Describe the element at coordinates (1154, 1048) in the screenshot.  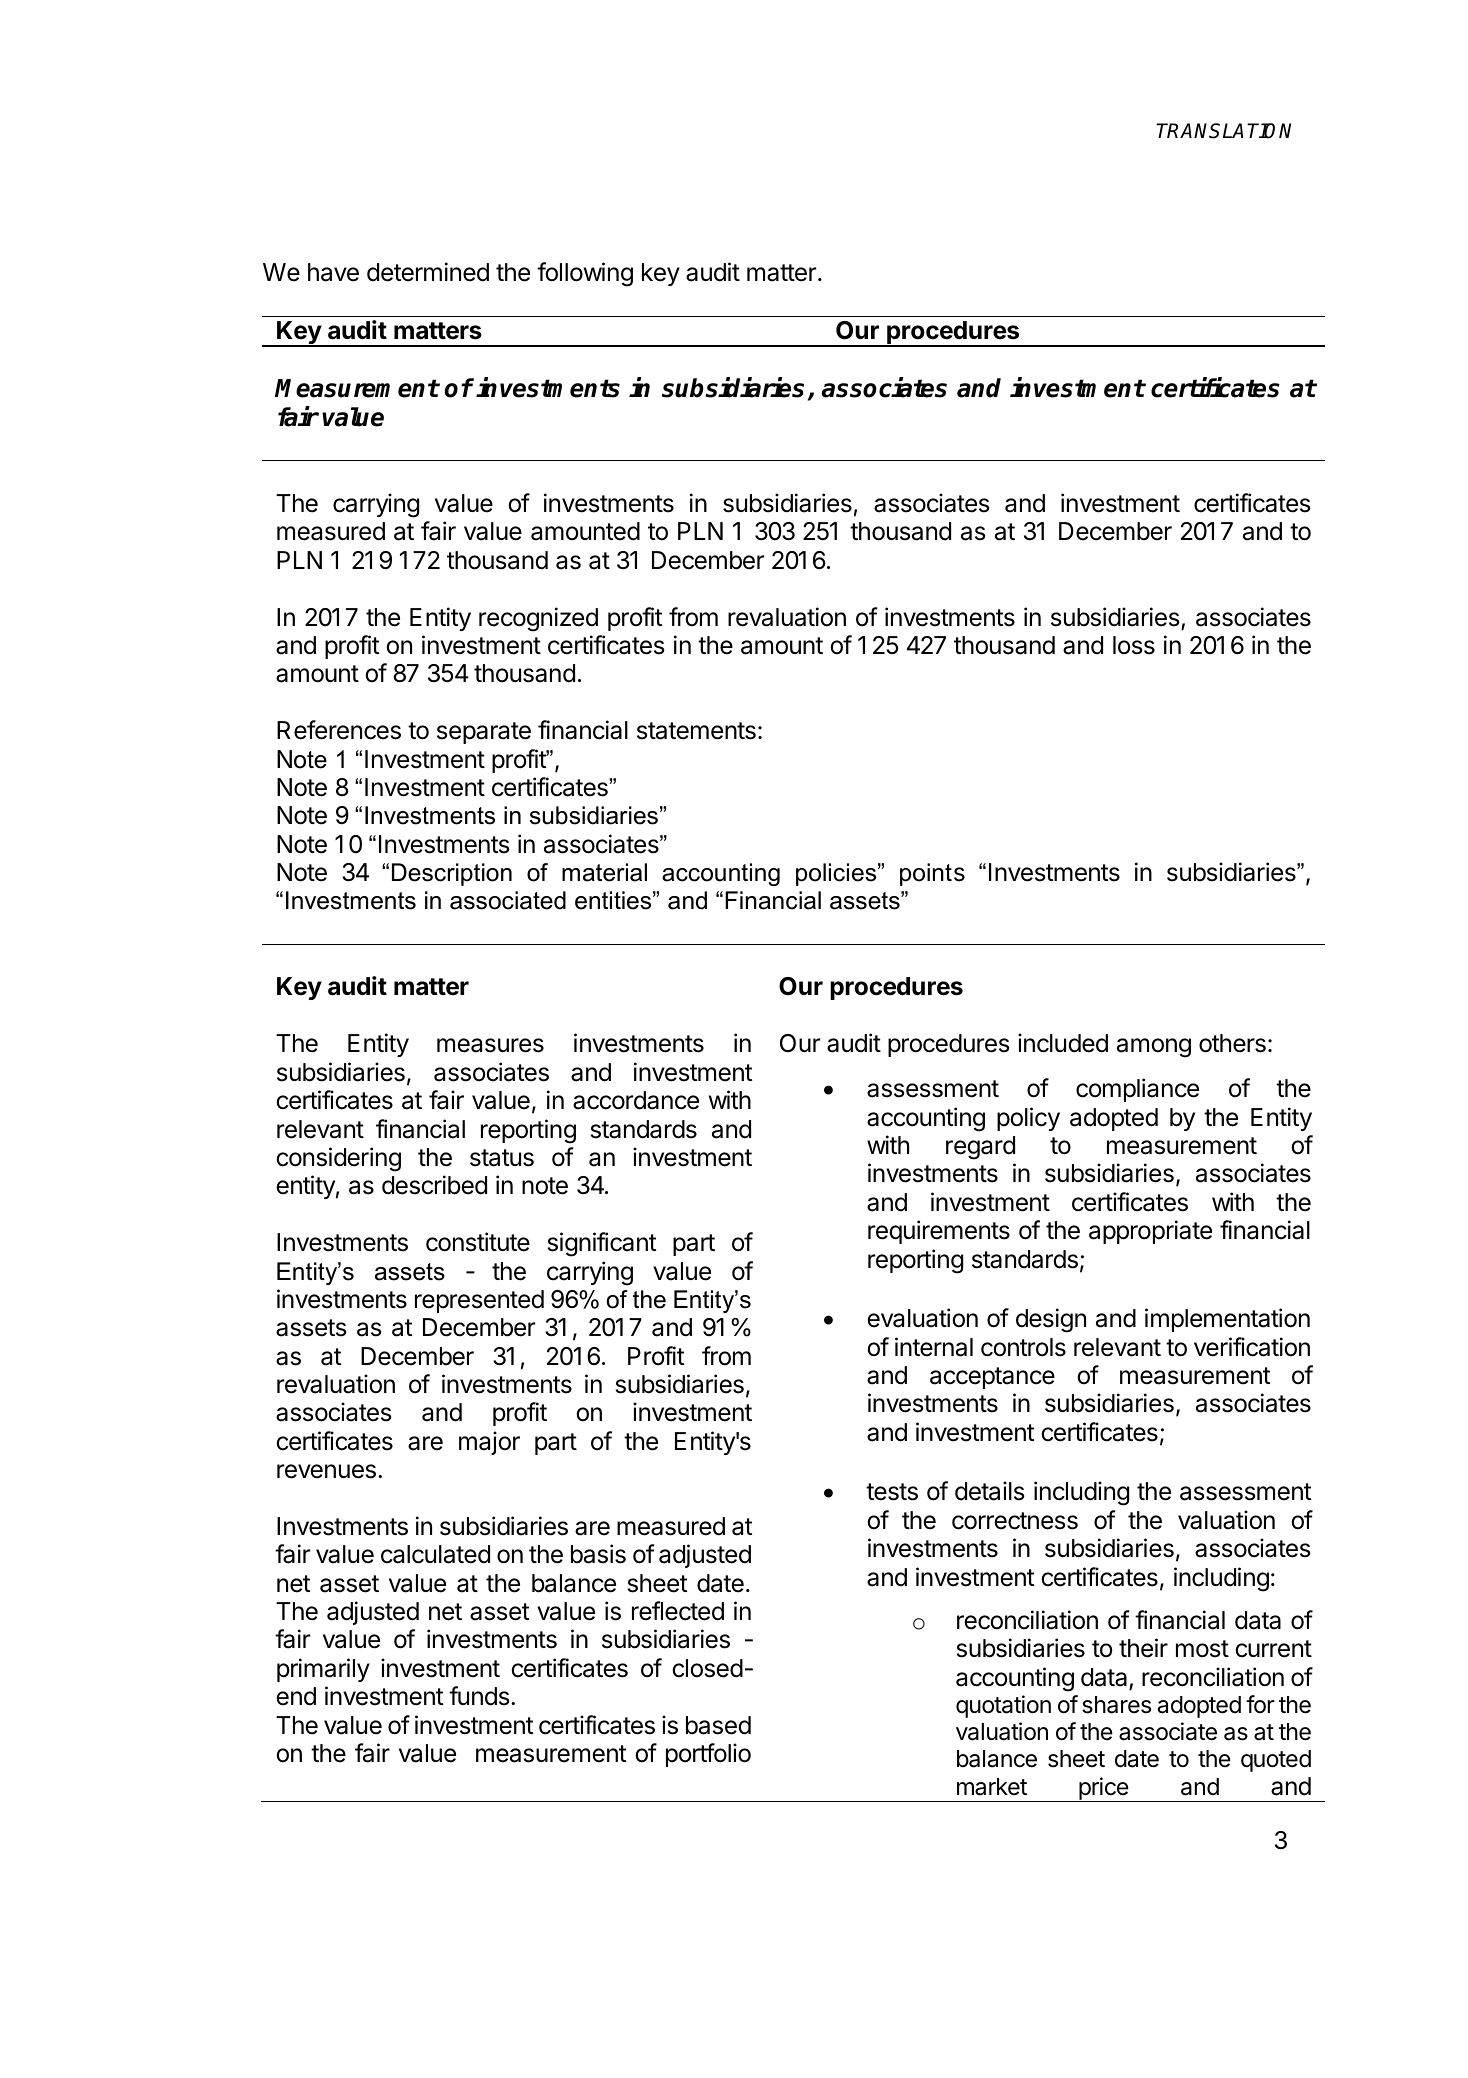
I see `among` at that location.
